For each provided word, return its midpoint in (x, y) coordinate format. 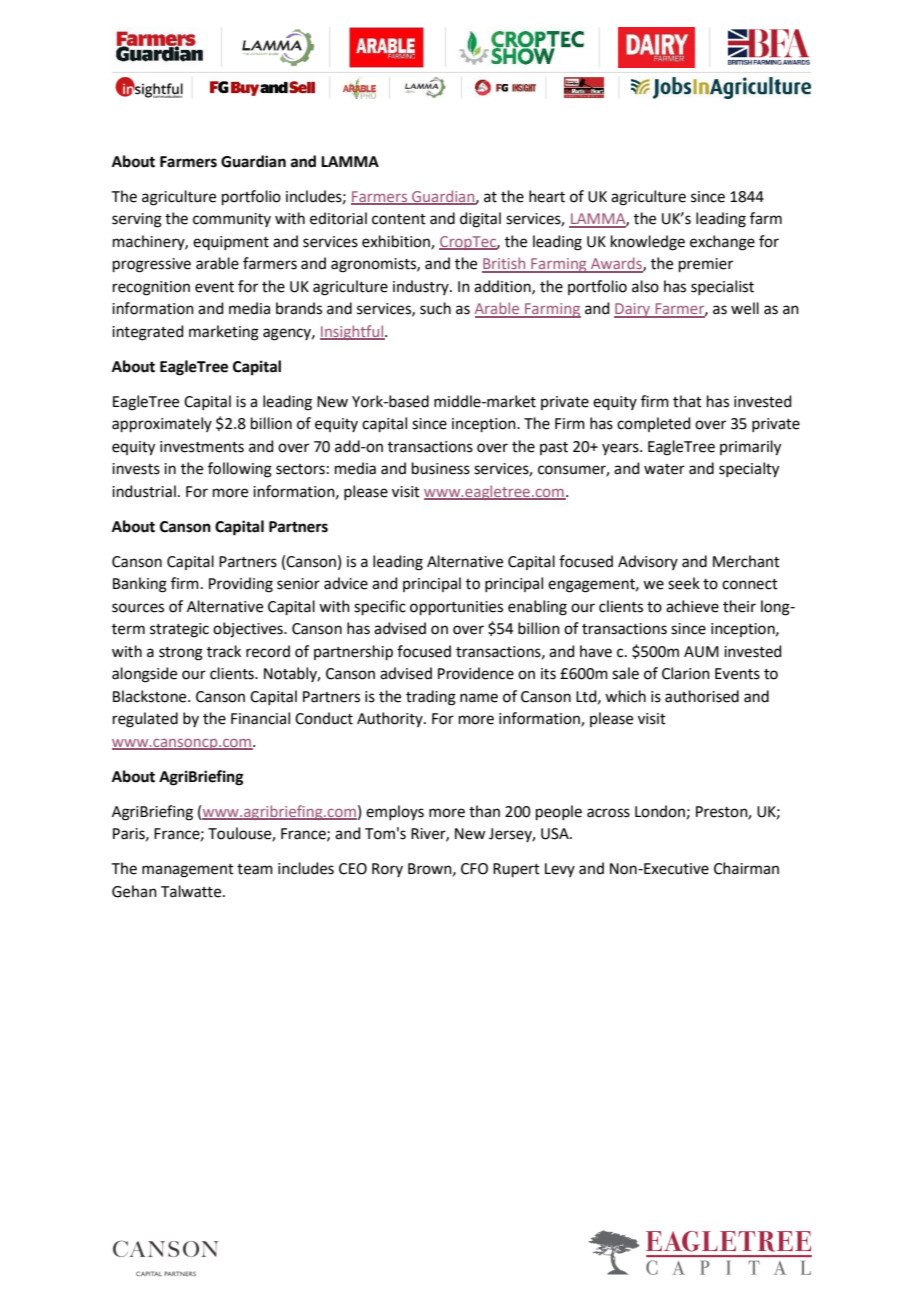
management (188, 871)
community (232, 220)
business (441, 468)
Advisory (648, 562)
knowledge (648, 243)
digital (480, 220)
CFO (474, 869)
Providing (241, 585)
